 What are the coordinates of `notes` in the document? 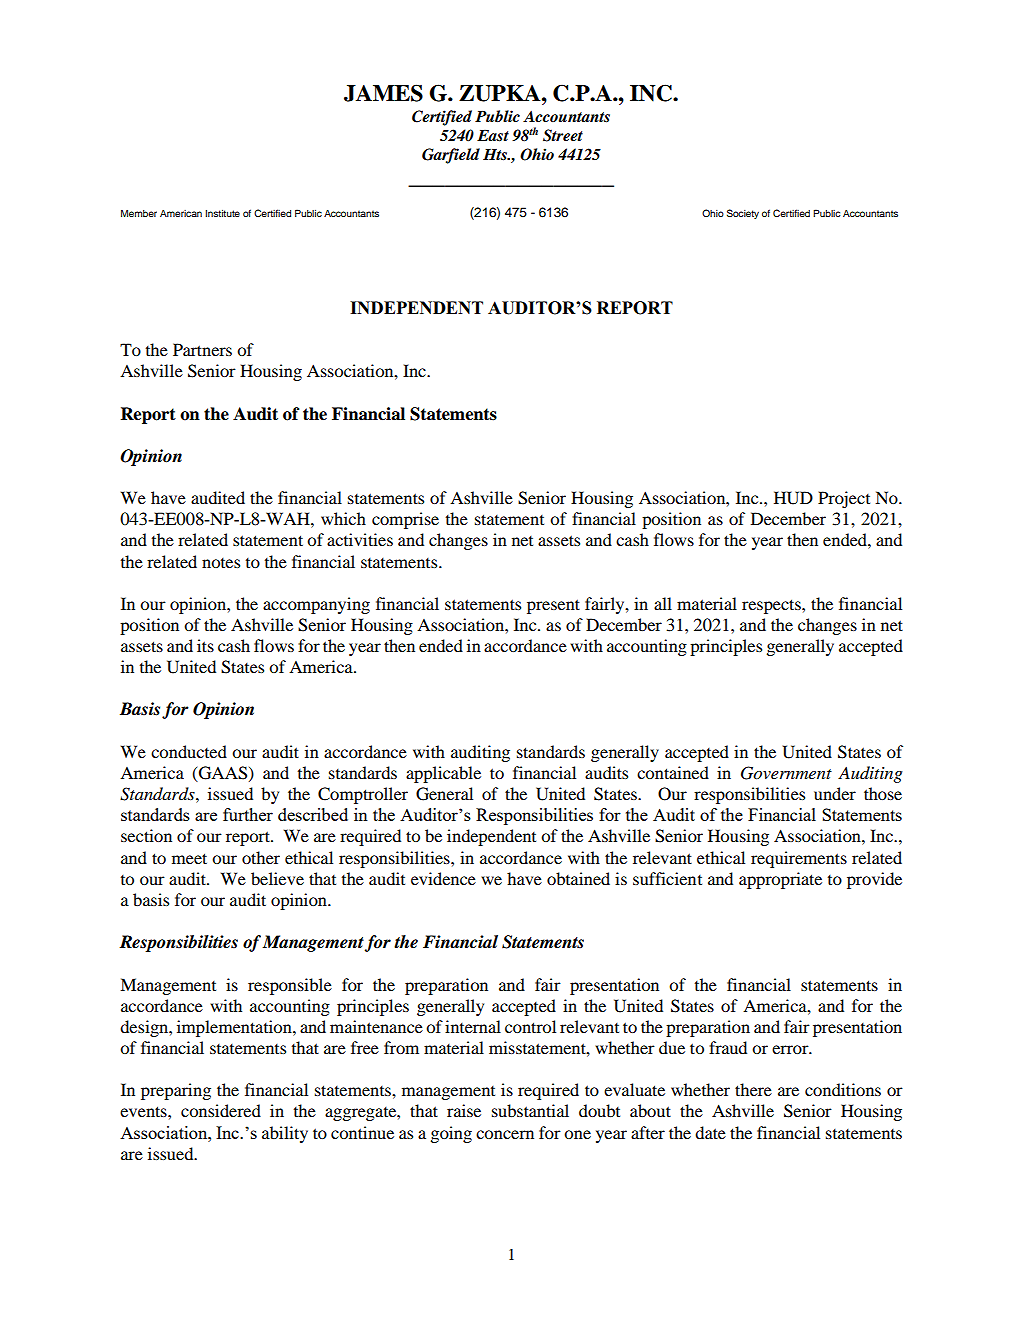 It's located at (221, 563).
